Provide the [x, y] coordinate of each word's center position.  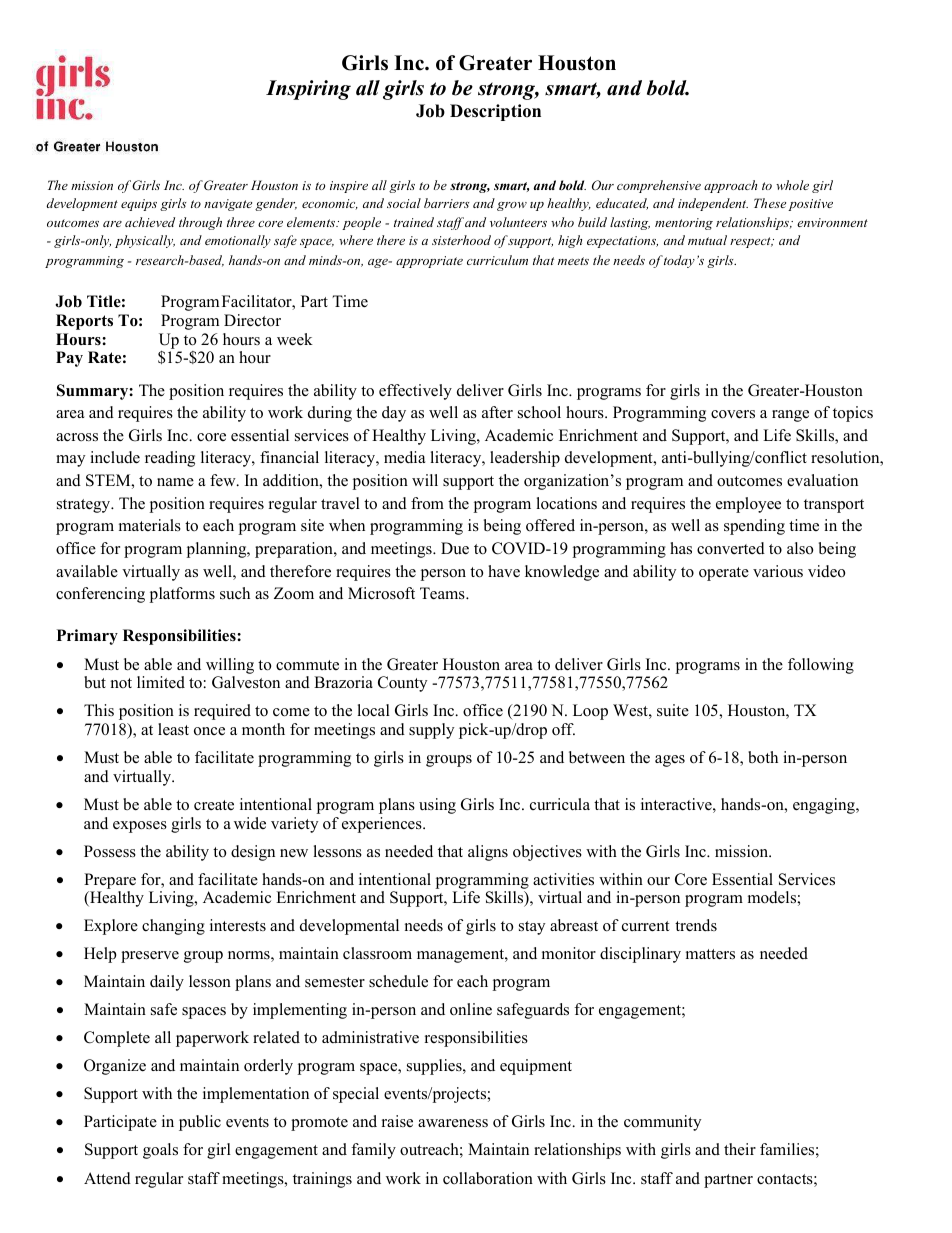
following [821, 666]
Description [495, 112]
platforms [182, 595]
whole [792, 185]
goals [160, 1151]
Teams [443, 593]
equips [139, 205]
